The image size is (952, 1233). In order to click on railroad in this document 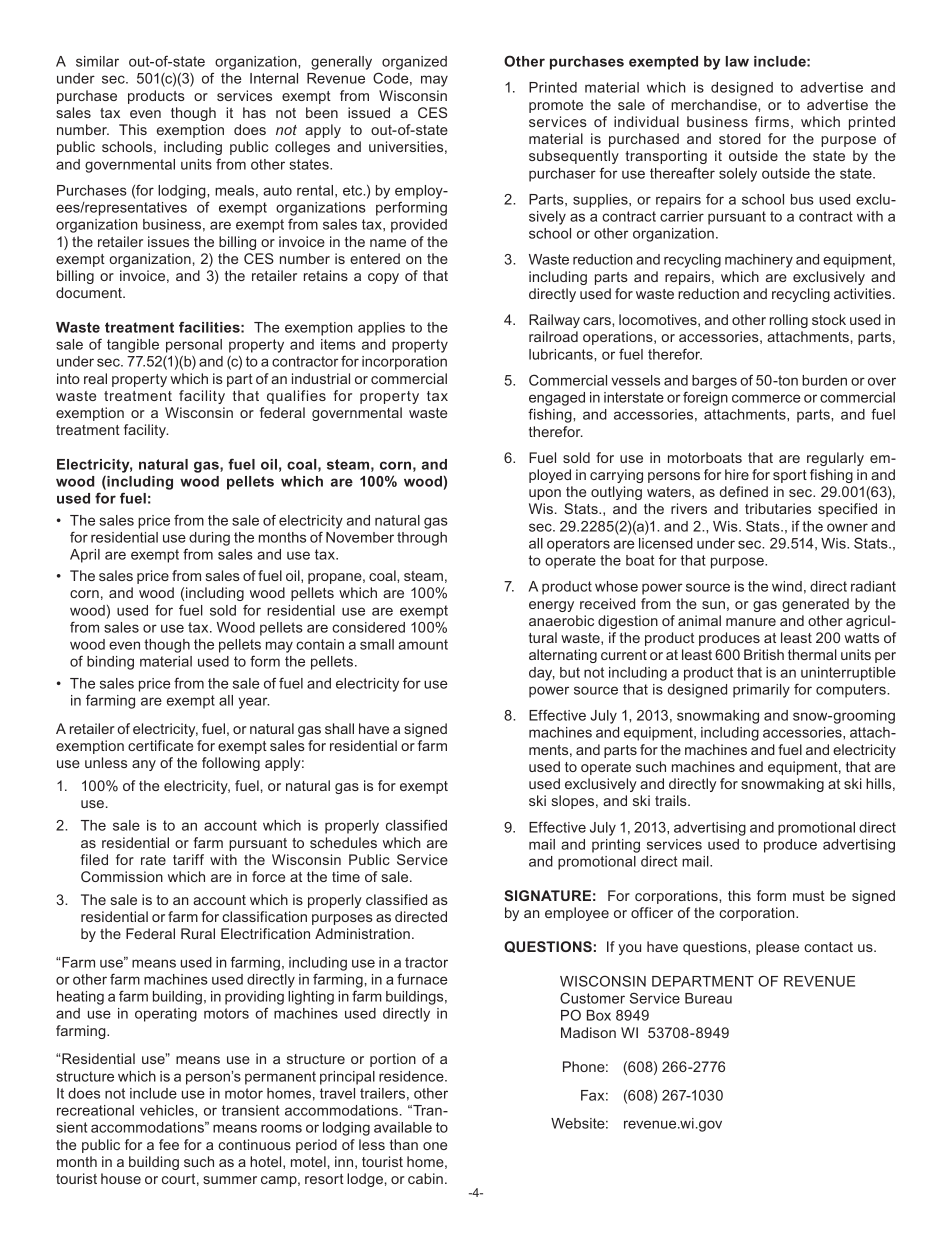, I will do `click(553, 336)`.
